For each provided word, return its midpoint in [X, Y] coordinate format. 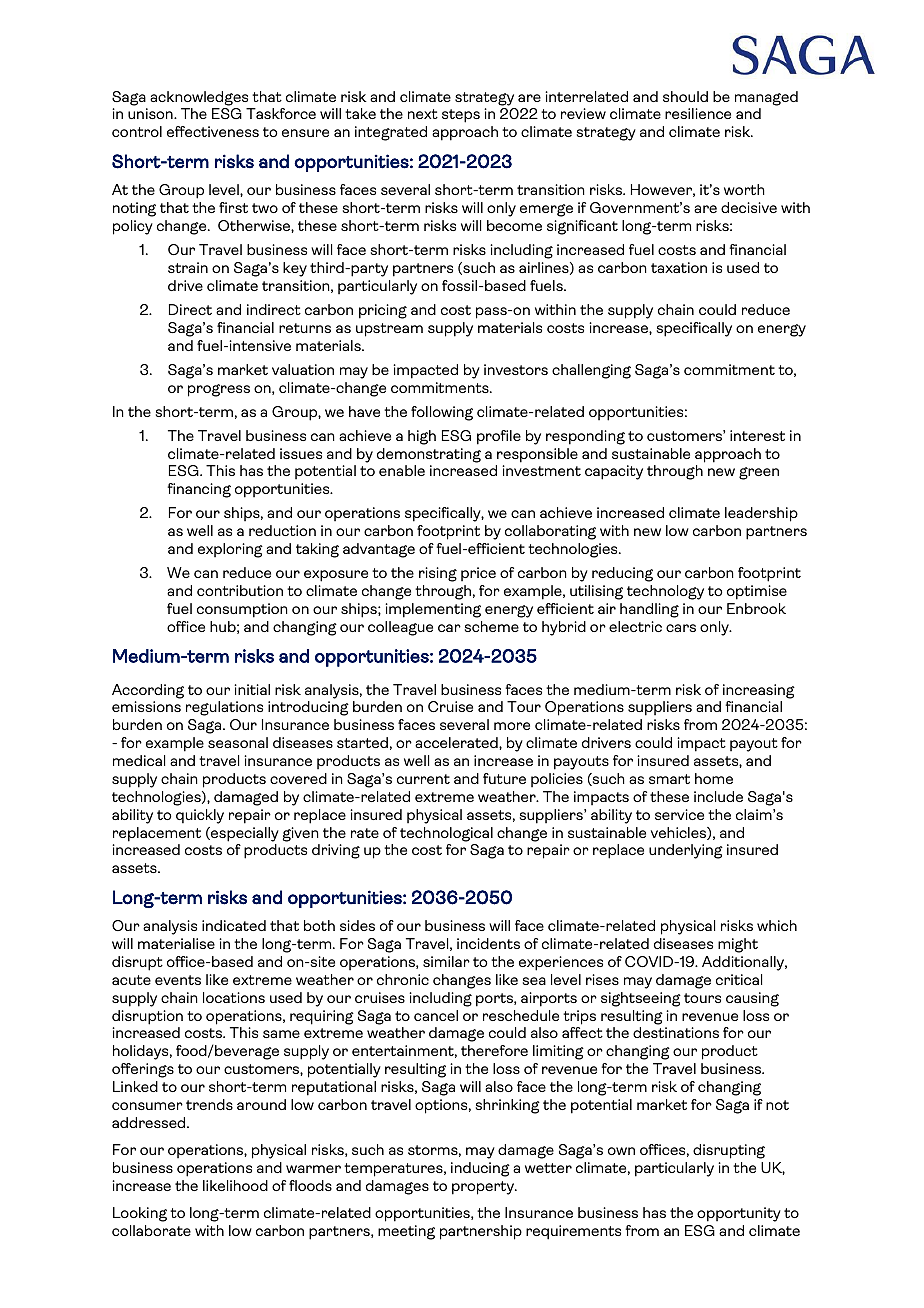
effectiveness [213, 131]
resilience [698, 113]
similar [446, 961]
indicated [234, 925]
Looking [140, 1214]
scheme [492, 626]
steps [461, 116]
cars [681, 628]
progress [219, 390]
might [738, 945]
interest [757, 435]
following [442, 413]
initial [252, 689]
